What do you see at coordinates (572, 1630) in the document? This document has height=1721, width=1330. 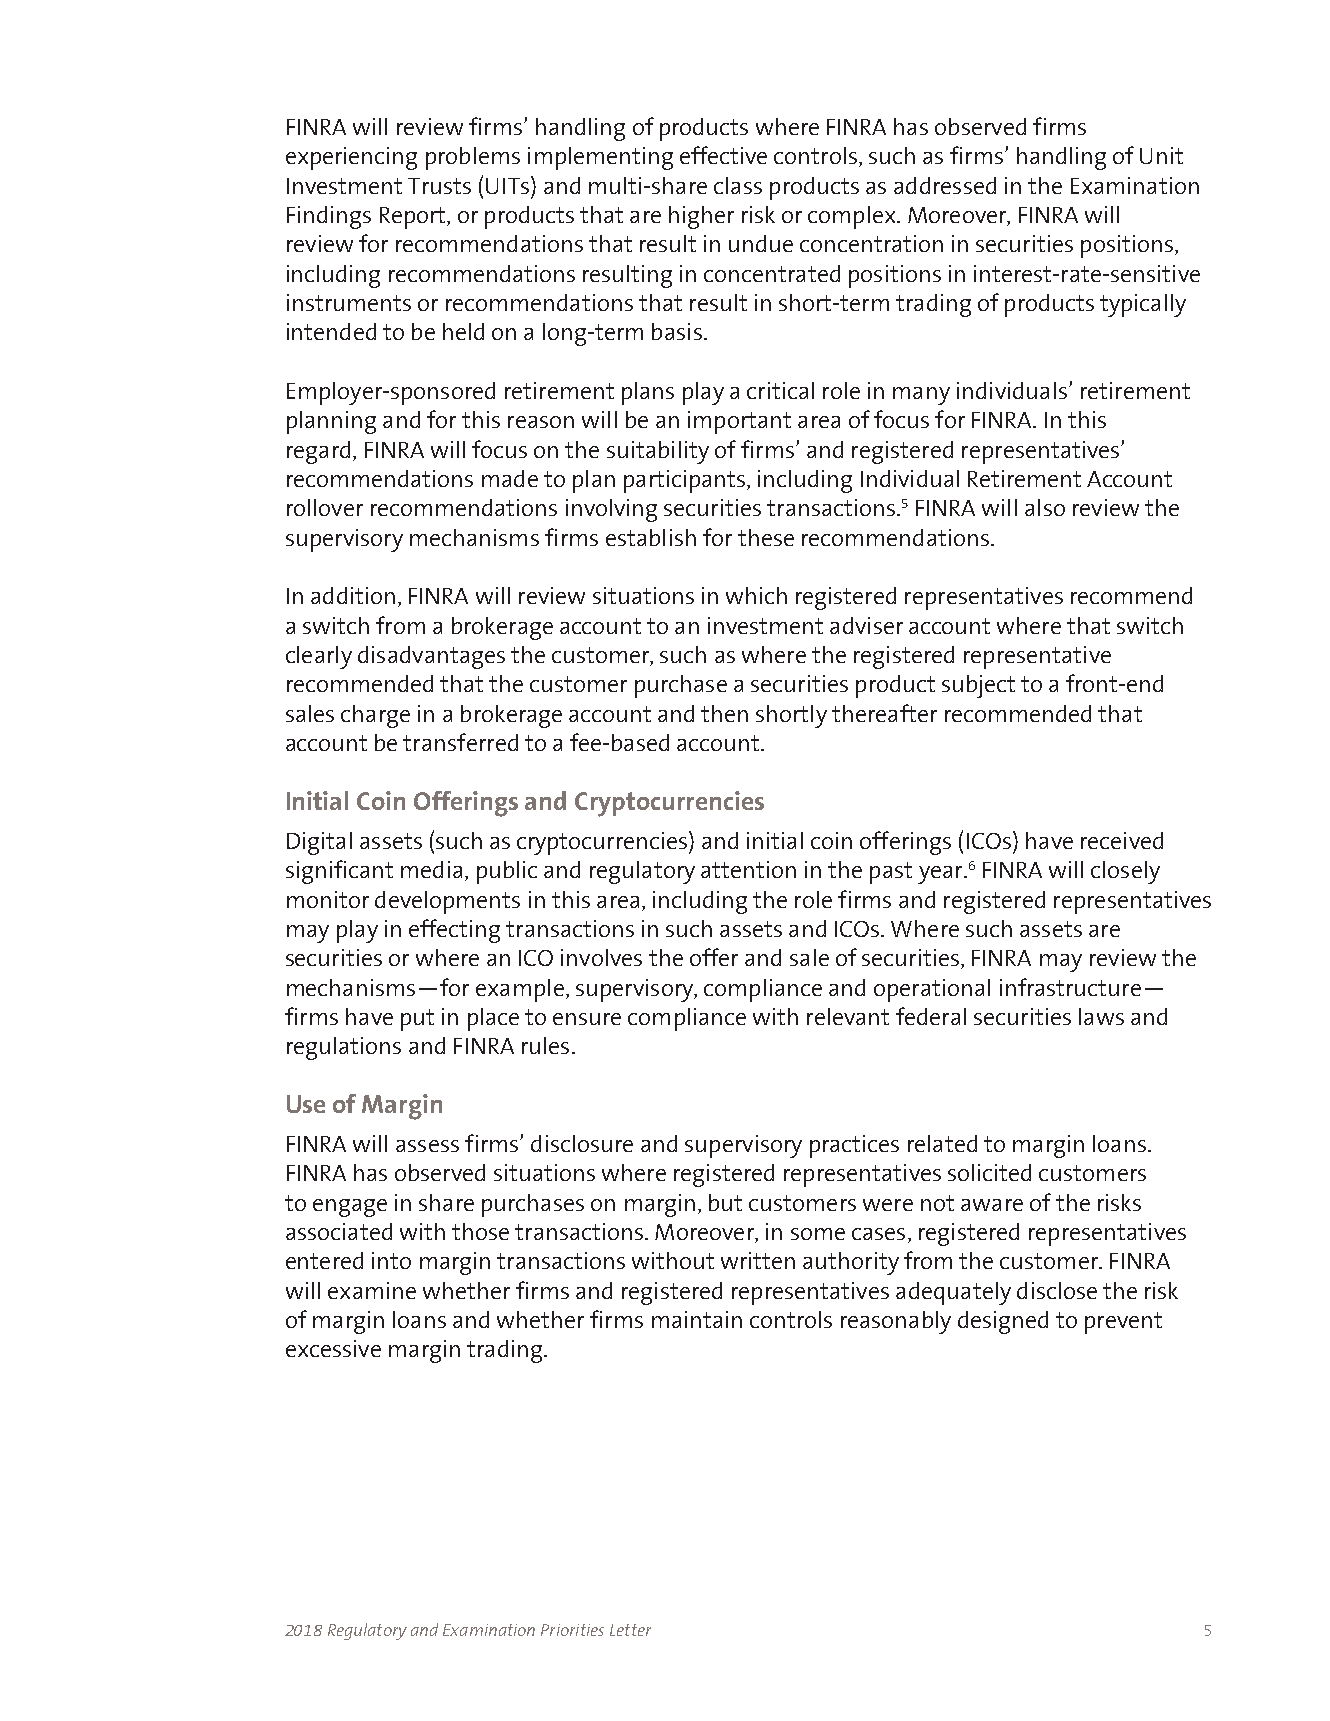 I see `Priorities` at bounding box center [572, 1630].
